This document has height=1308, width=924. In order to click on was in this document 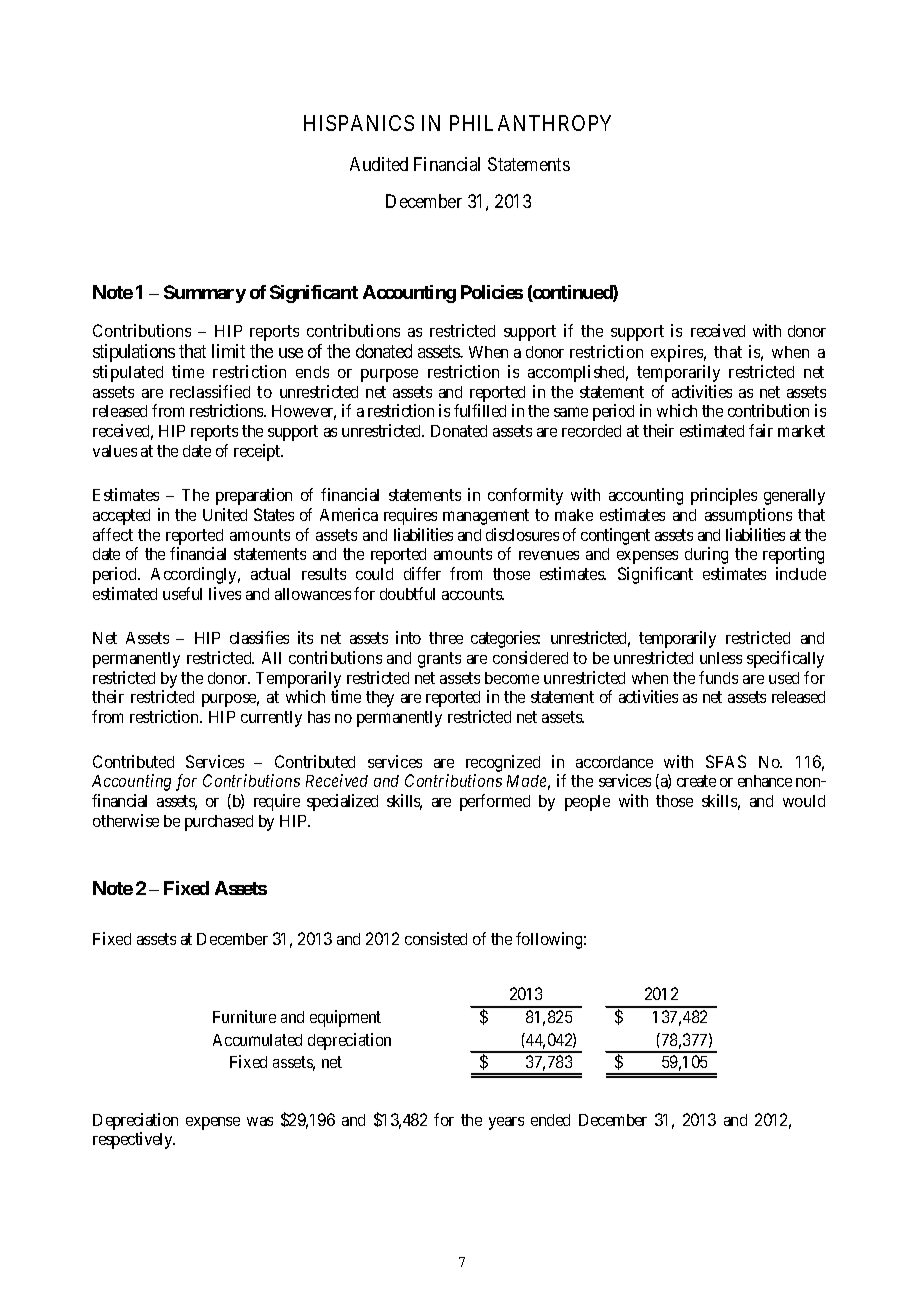, I will do `click(260, 1121)`.
